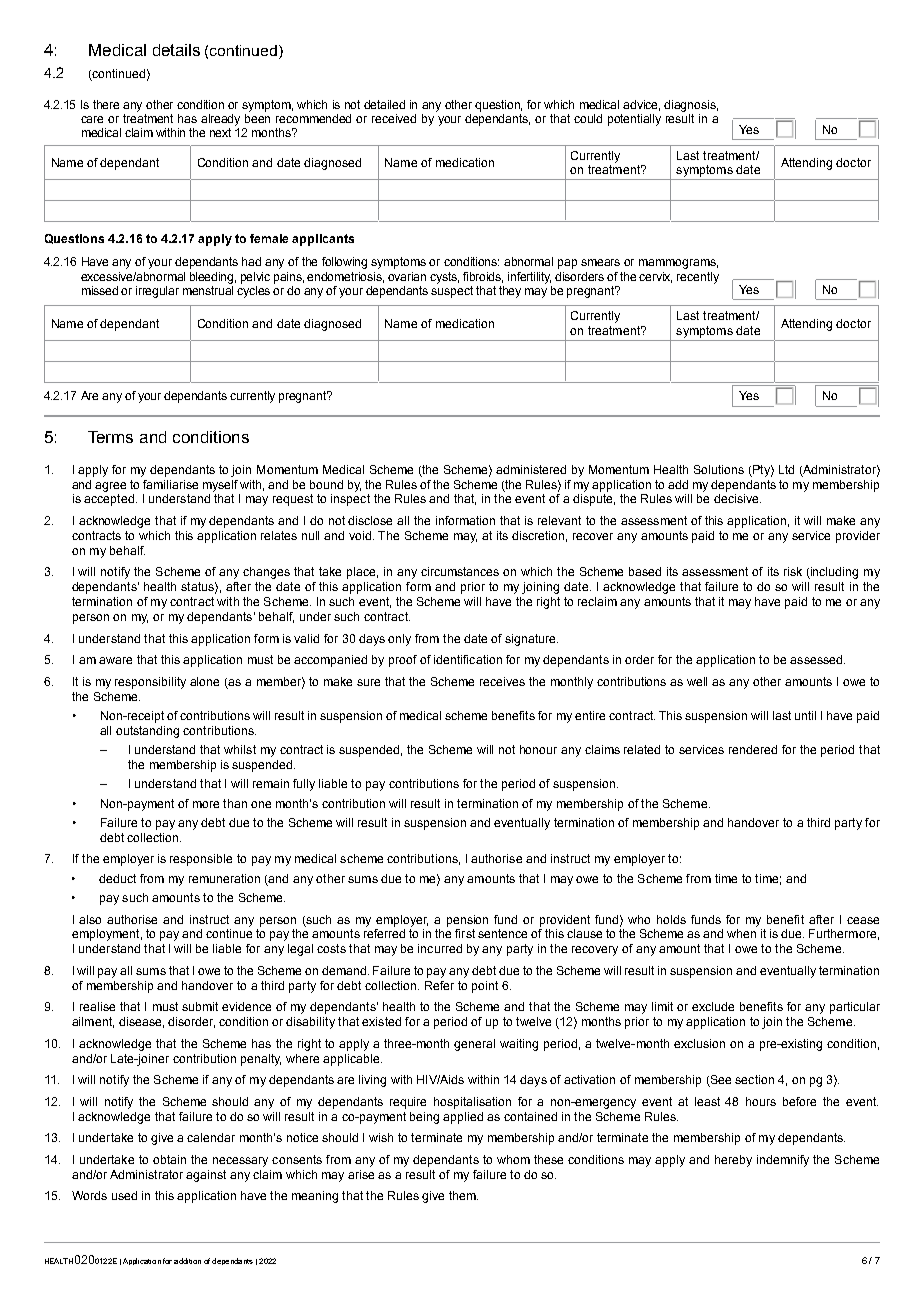  I want to click on details, so click(176, 50).
